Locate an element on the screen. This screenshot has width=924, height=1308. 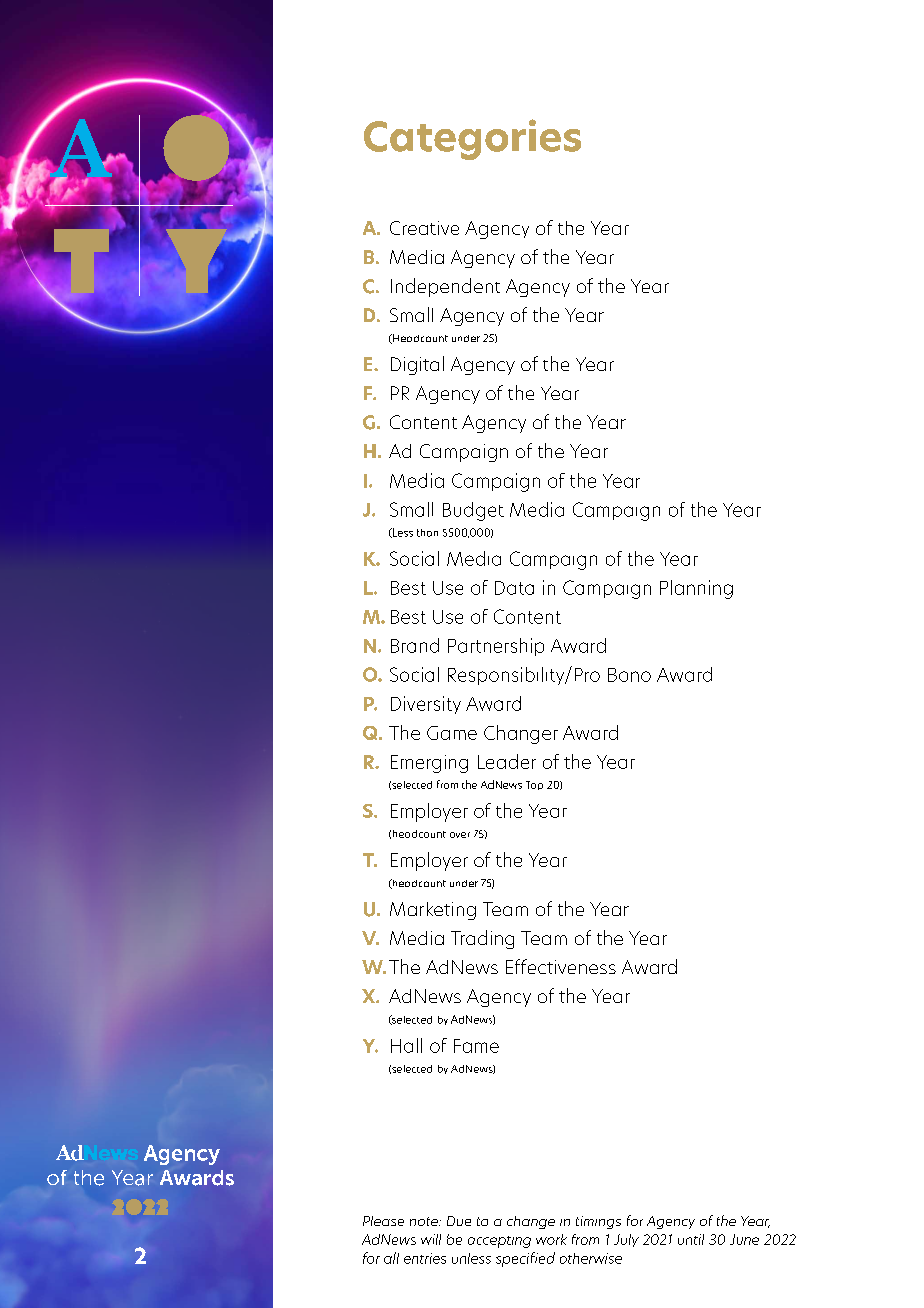
Independent is located at coordinates (445, 287).
